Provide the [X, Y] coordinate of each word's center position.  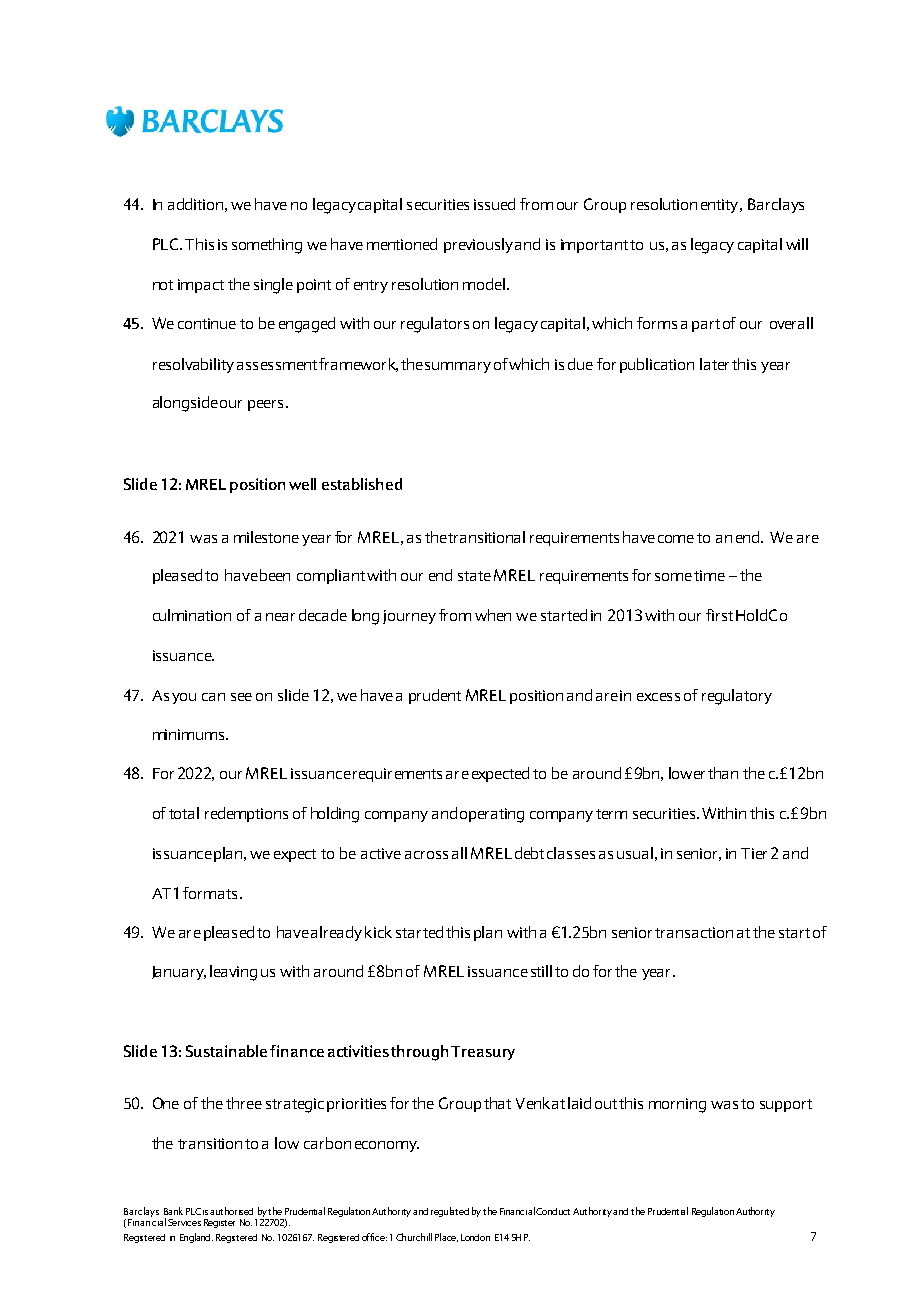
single [273, 286]
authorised [231, 1211]
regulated [450, 1212]
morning [677, 1105]
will [797, 244]
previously [478, 245]
